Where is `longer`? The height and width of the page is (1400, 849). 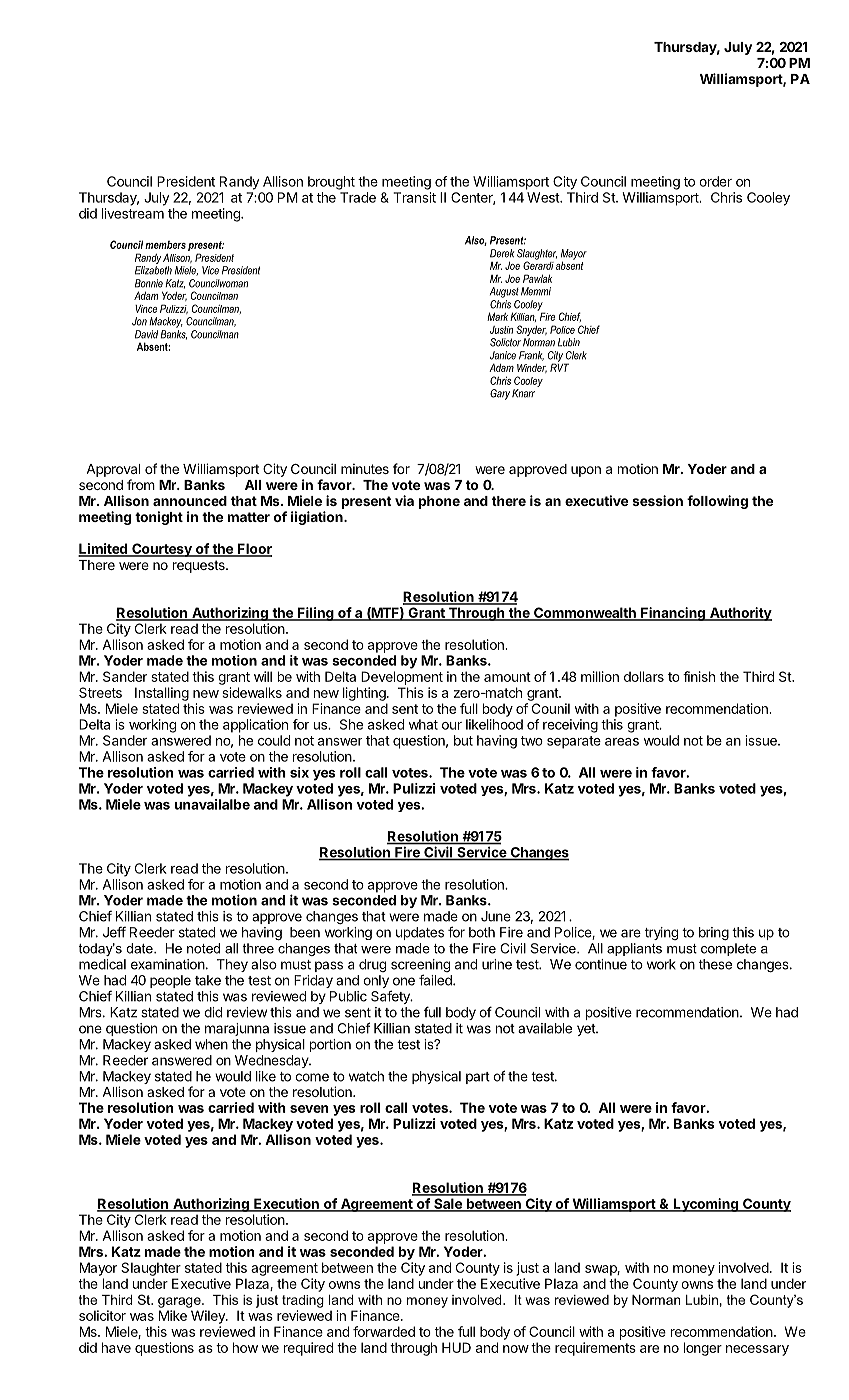 longer is located at coordinates (703, 1349).
